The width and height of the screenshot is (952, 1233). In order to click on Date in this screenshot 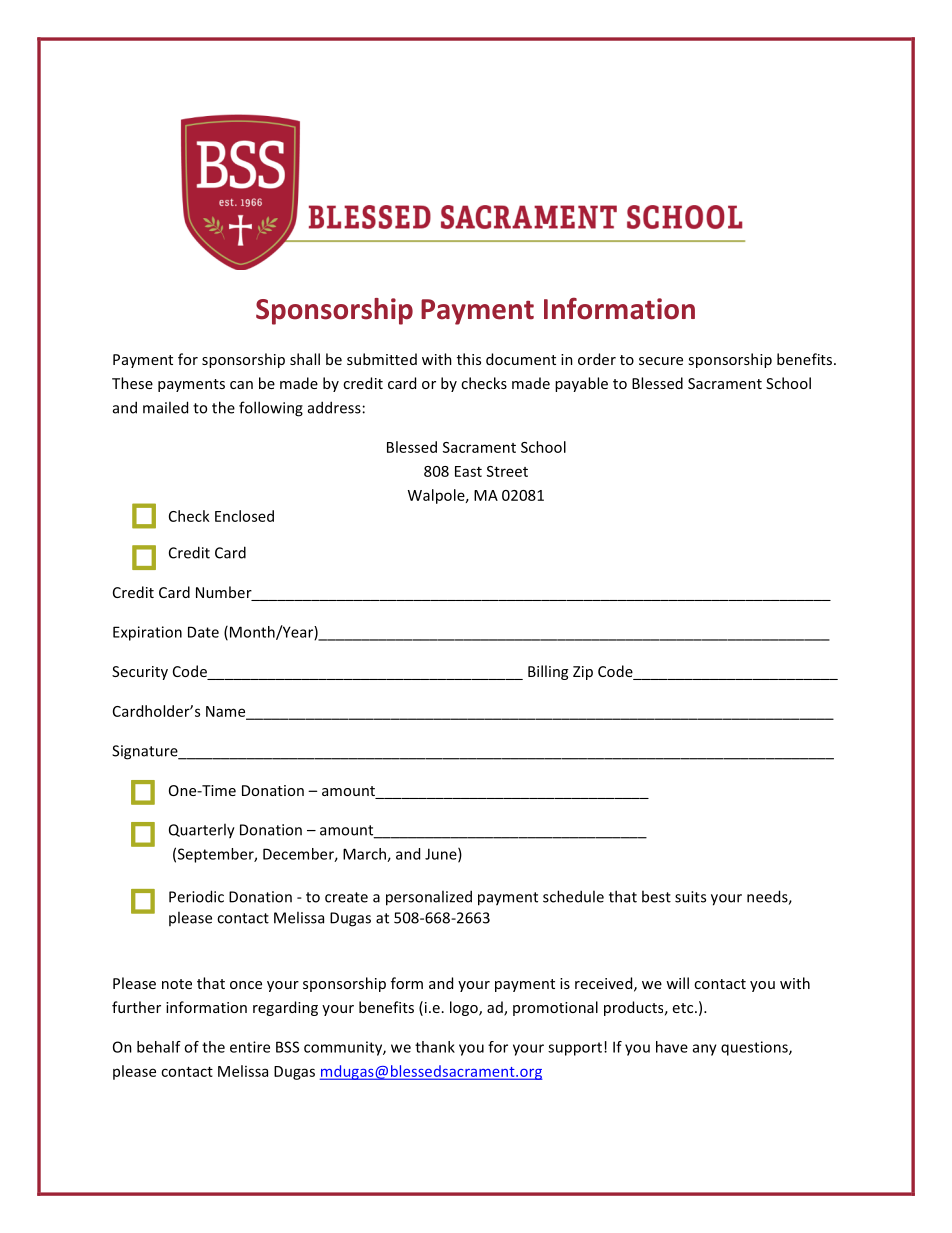, I will do `click(203, 632)`.
